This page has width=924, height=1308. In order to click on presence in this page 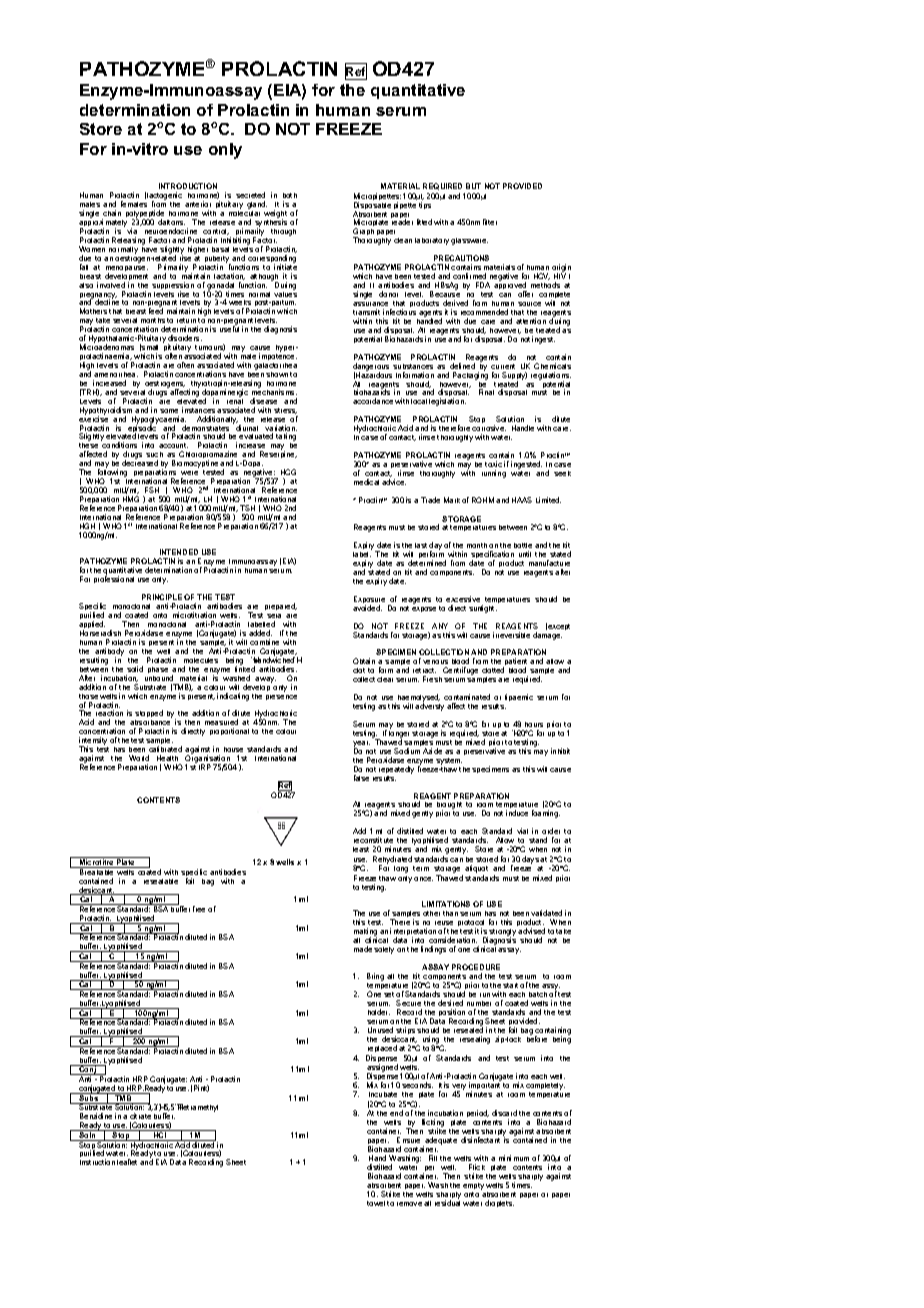, I will do `click(281, 697)`.
